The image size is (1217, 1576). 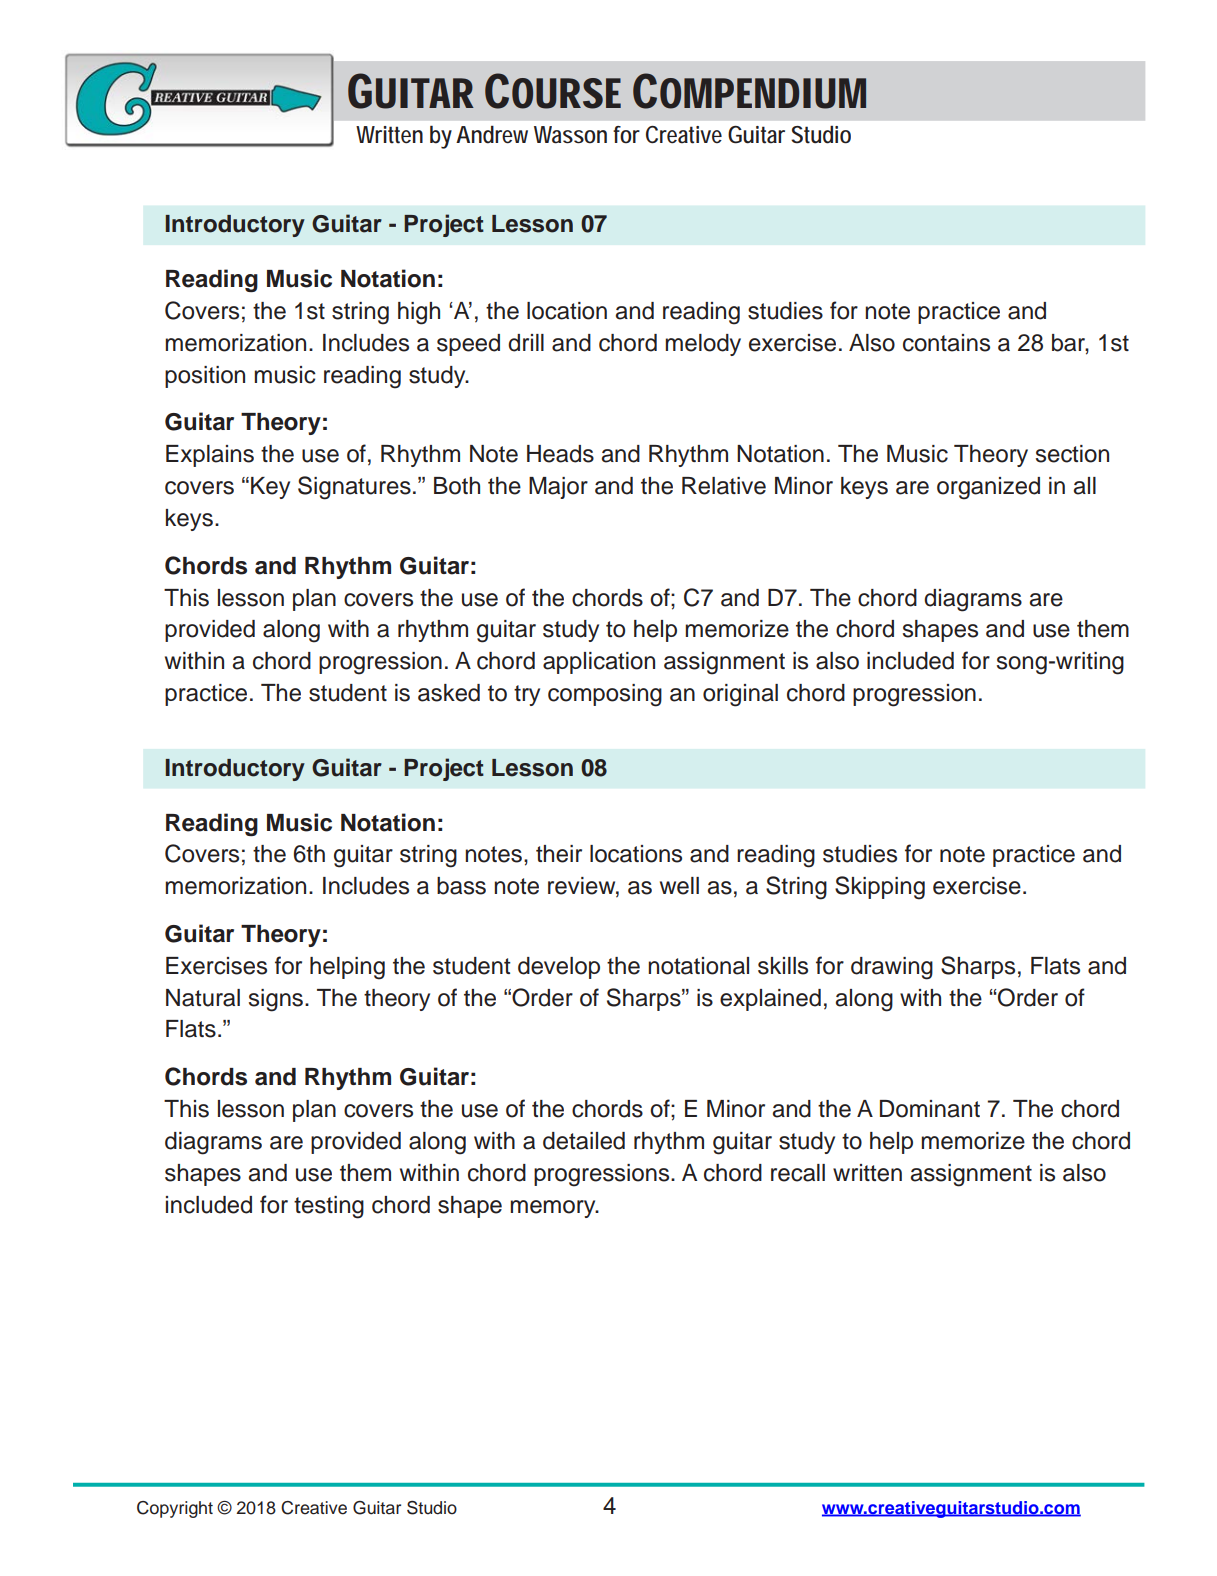 I want to click on Andrew, so click(x=492, y=135).
